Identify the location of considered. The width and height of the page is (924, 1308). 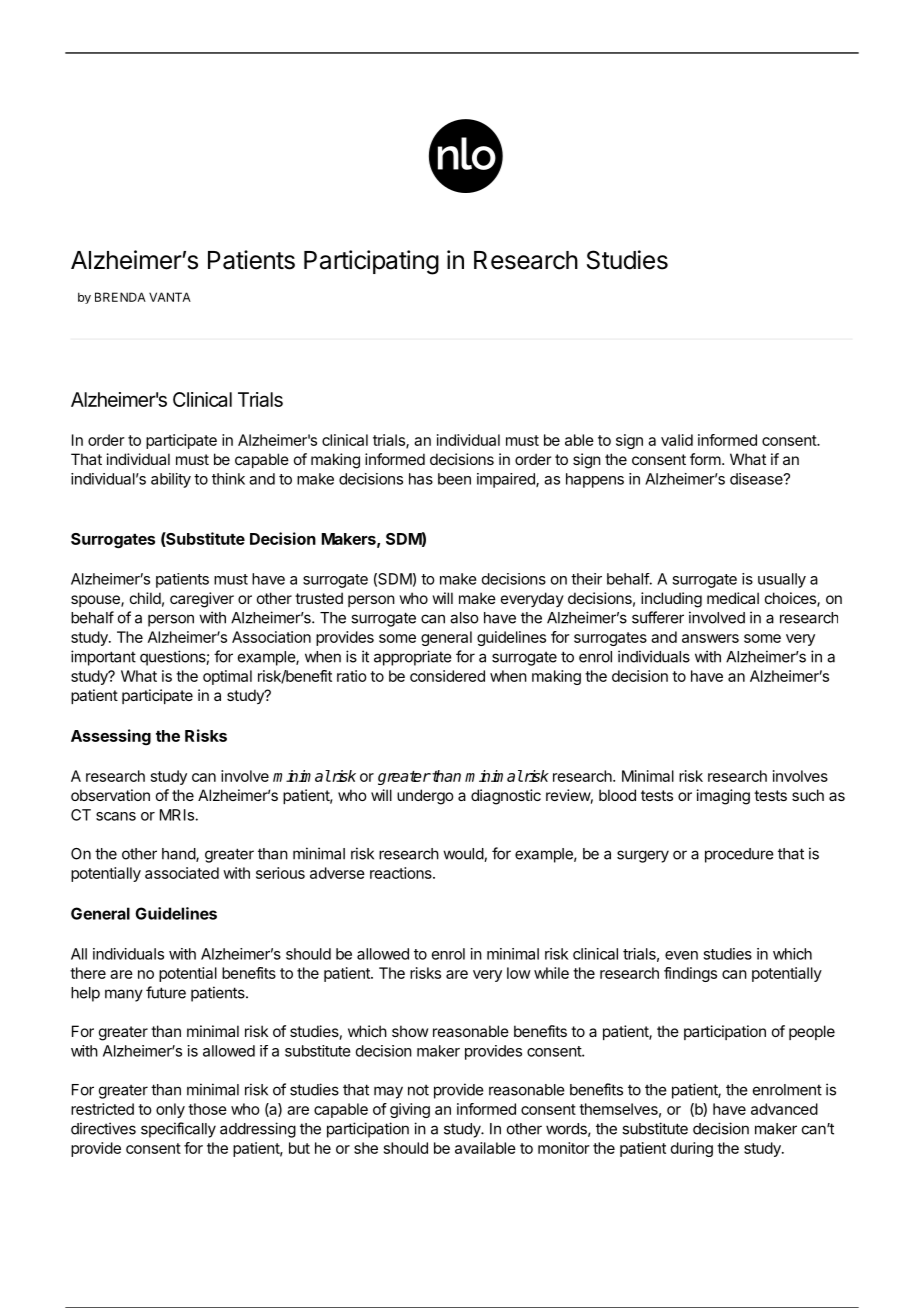
(447, 676).
